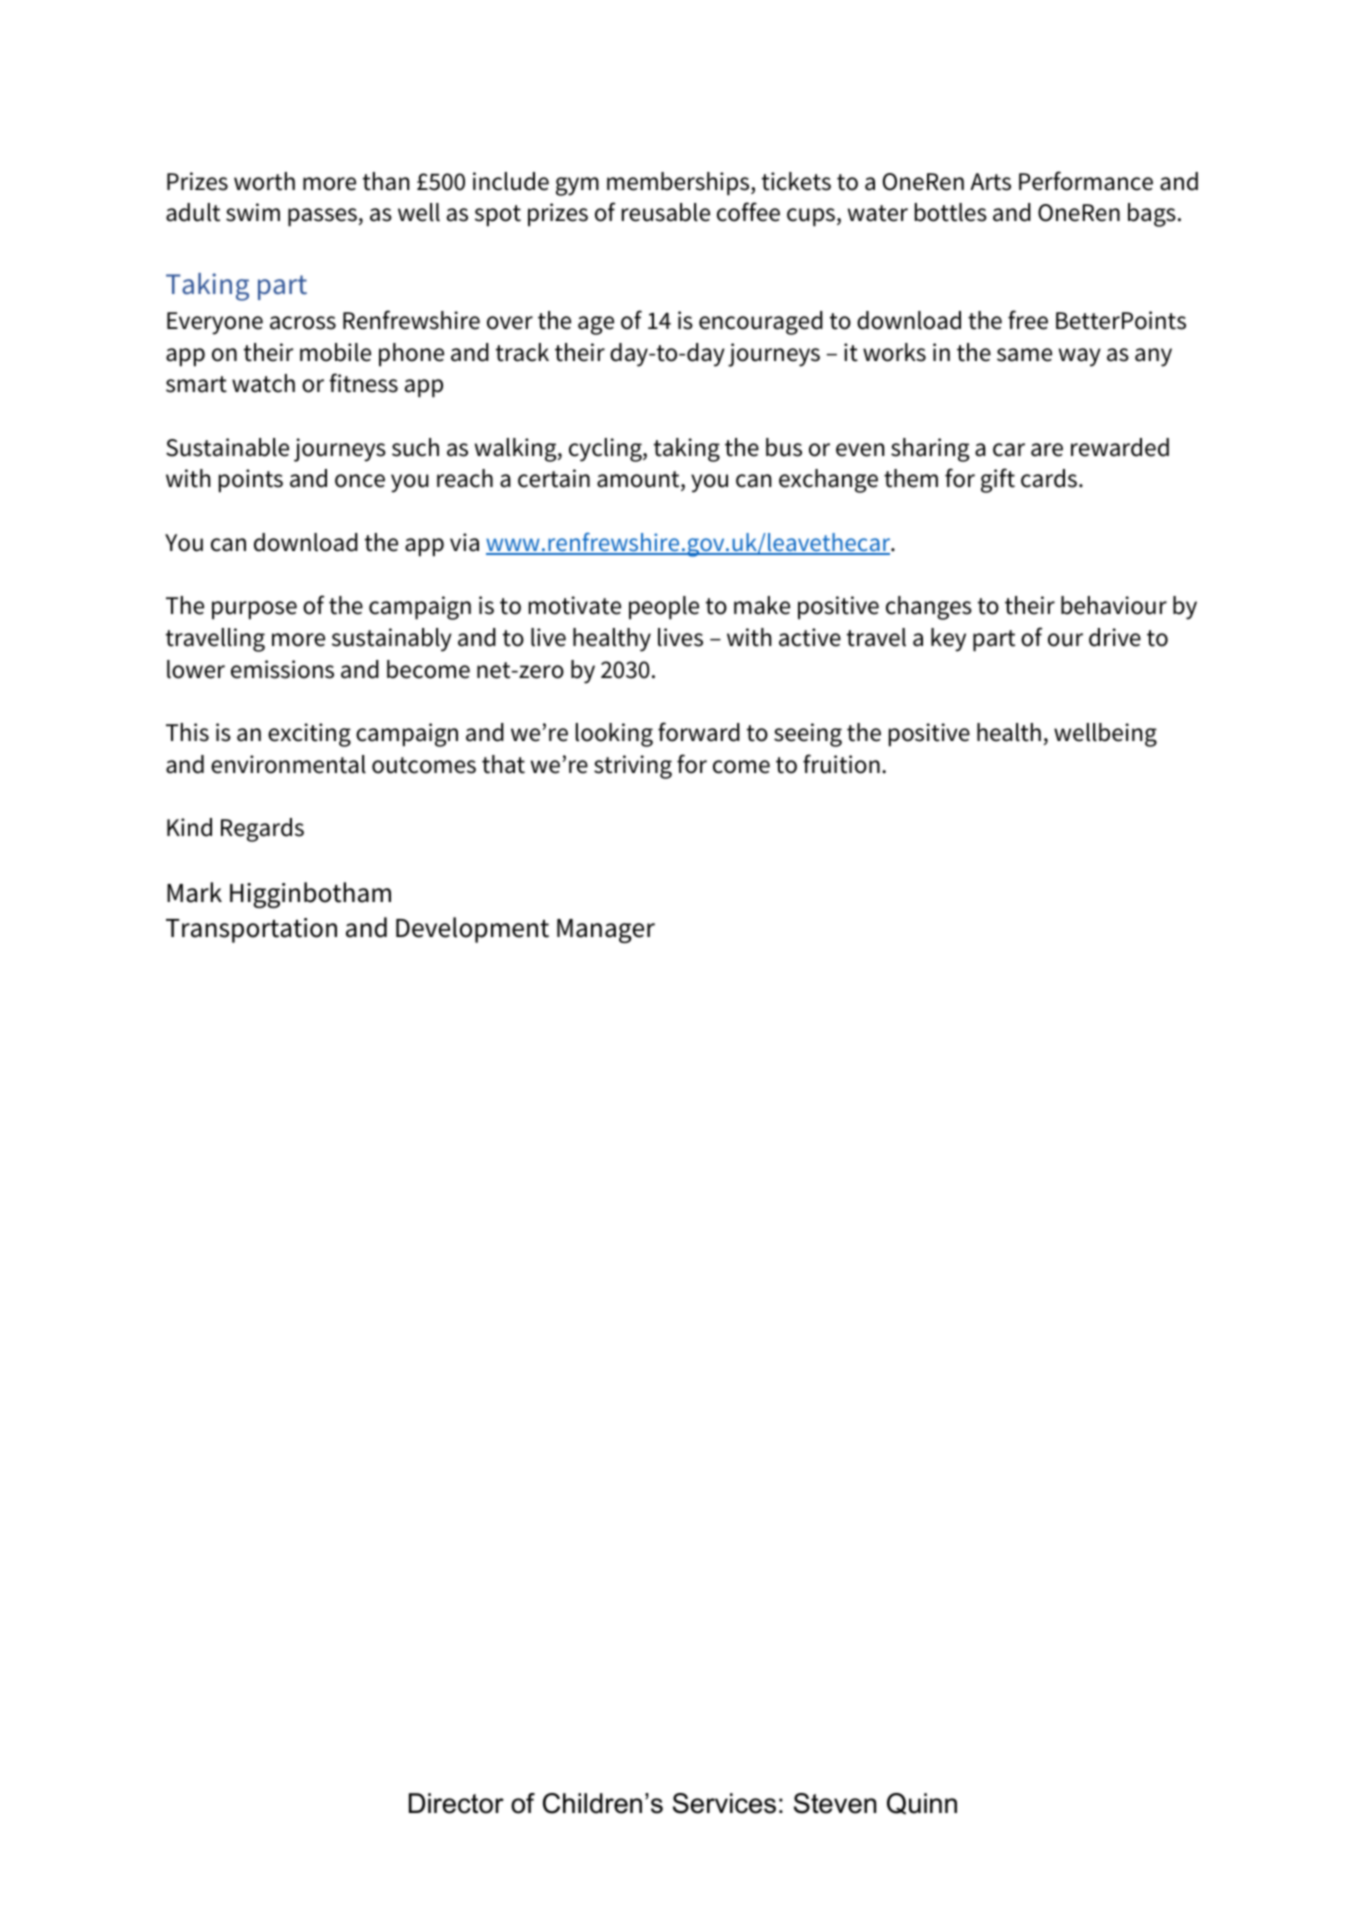 The width and height of the image is (1366, 1932). Describe the element at coordinates (251, 930) in the image. I see `Transportation` at that location.
